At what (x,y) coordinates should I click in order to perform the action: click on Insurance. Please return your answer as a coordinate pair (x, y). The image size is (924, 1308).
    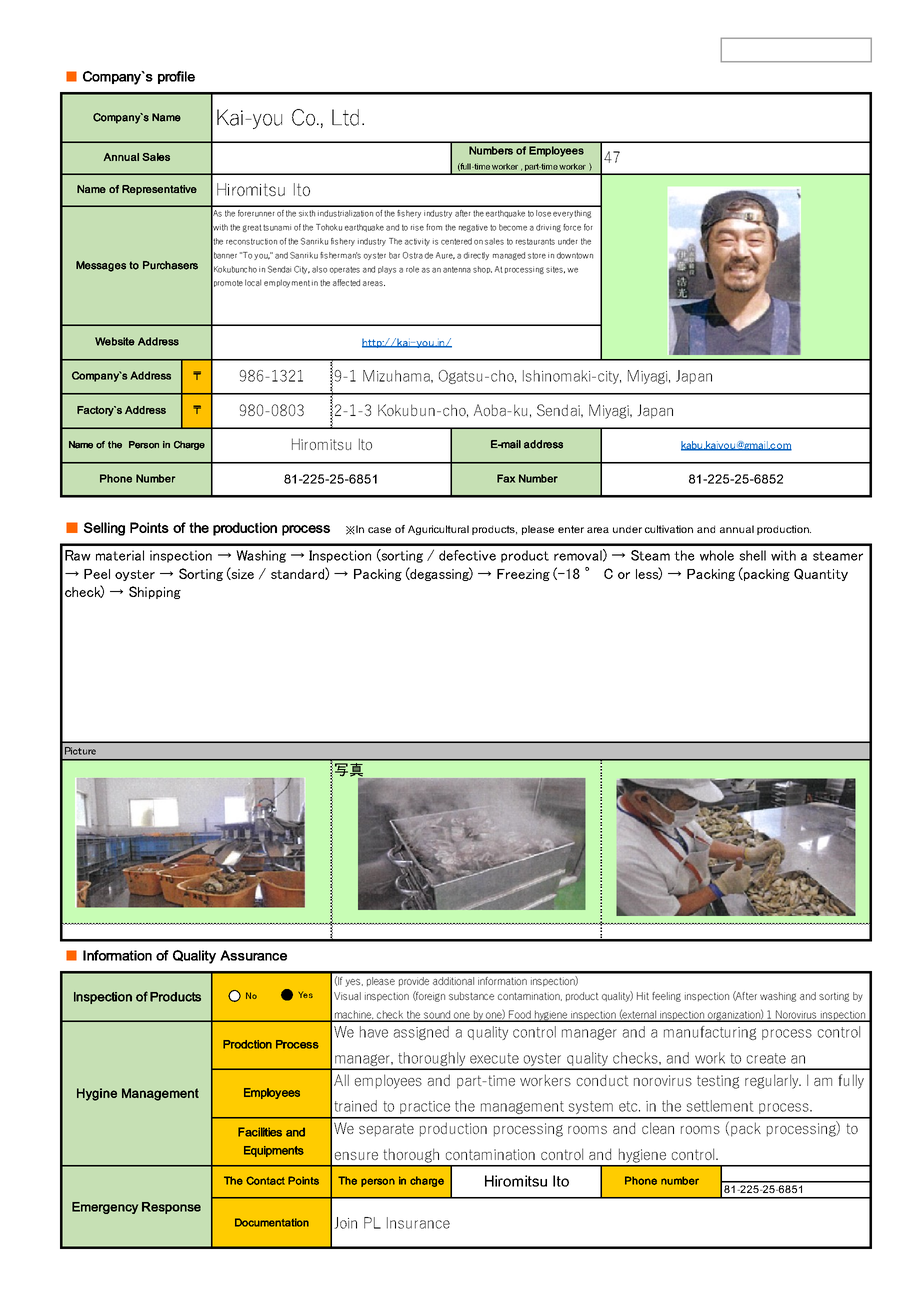
    Looking at the image, I should click on (418, 1223).
